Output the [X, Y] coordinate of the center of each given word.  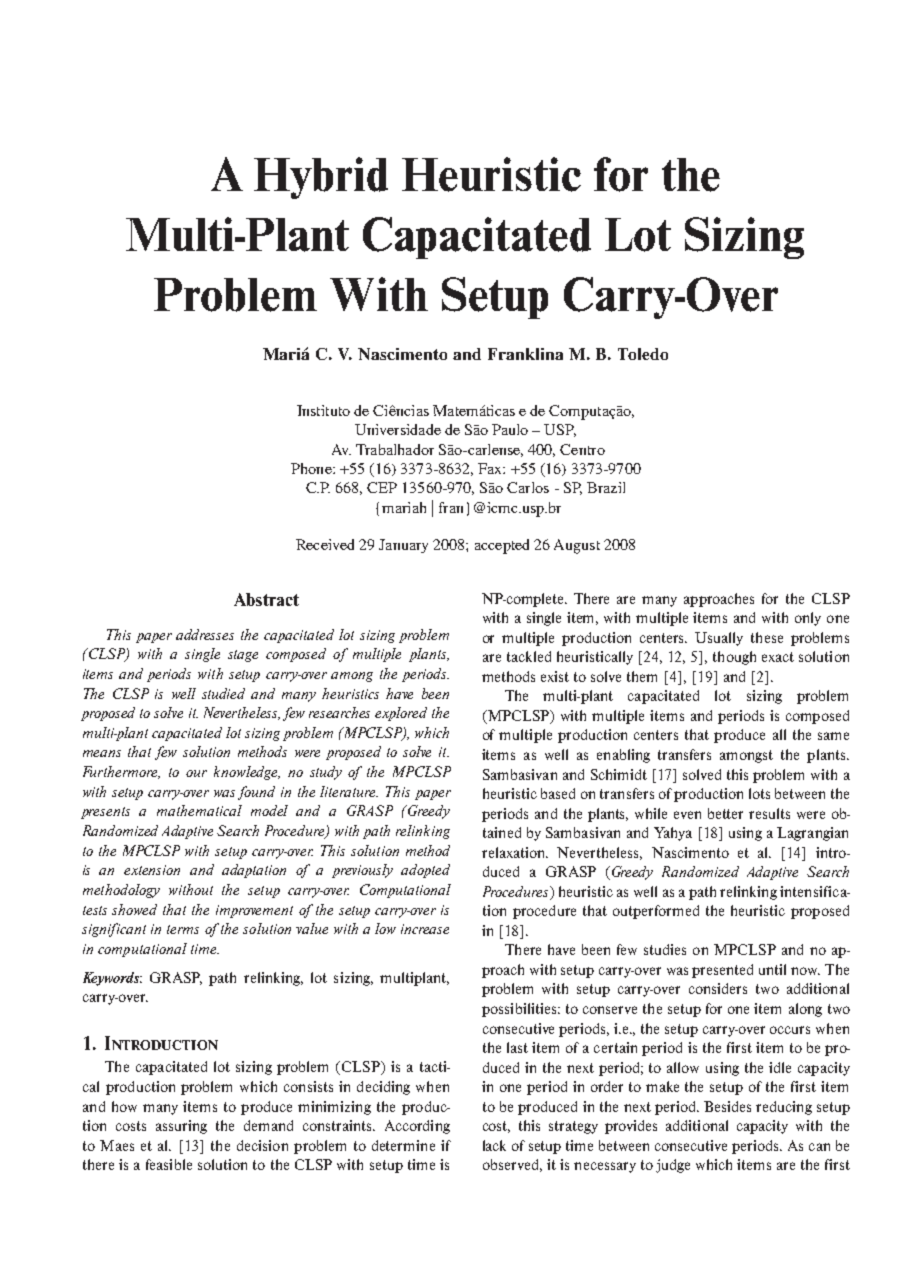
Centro [582, 449]
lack [494, 1145]
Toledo [643, 354]
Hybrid [321, 178]
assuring [181, 1127]
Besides [727, 1106]
